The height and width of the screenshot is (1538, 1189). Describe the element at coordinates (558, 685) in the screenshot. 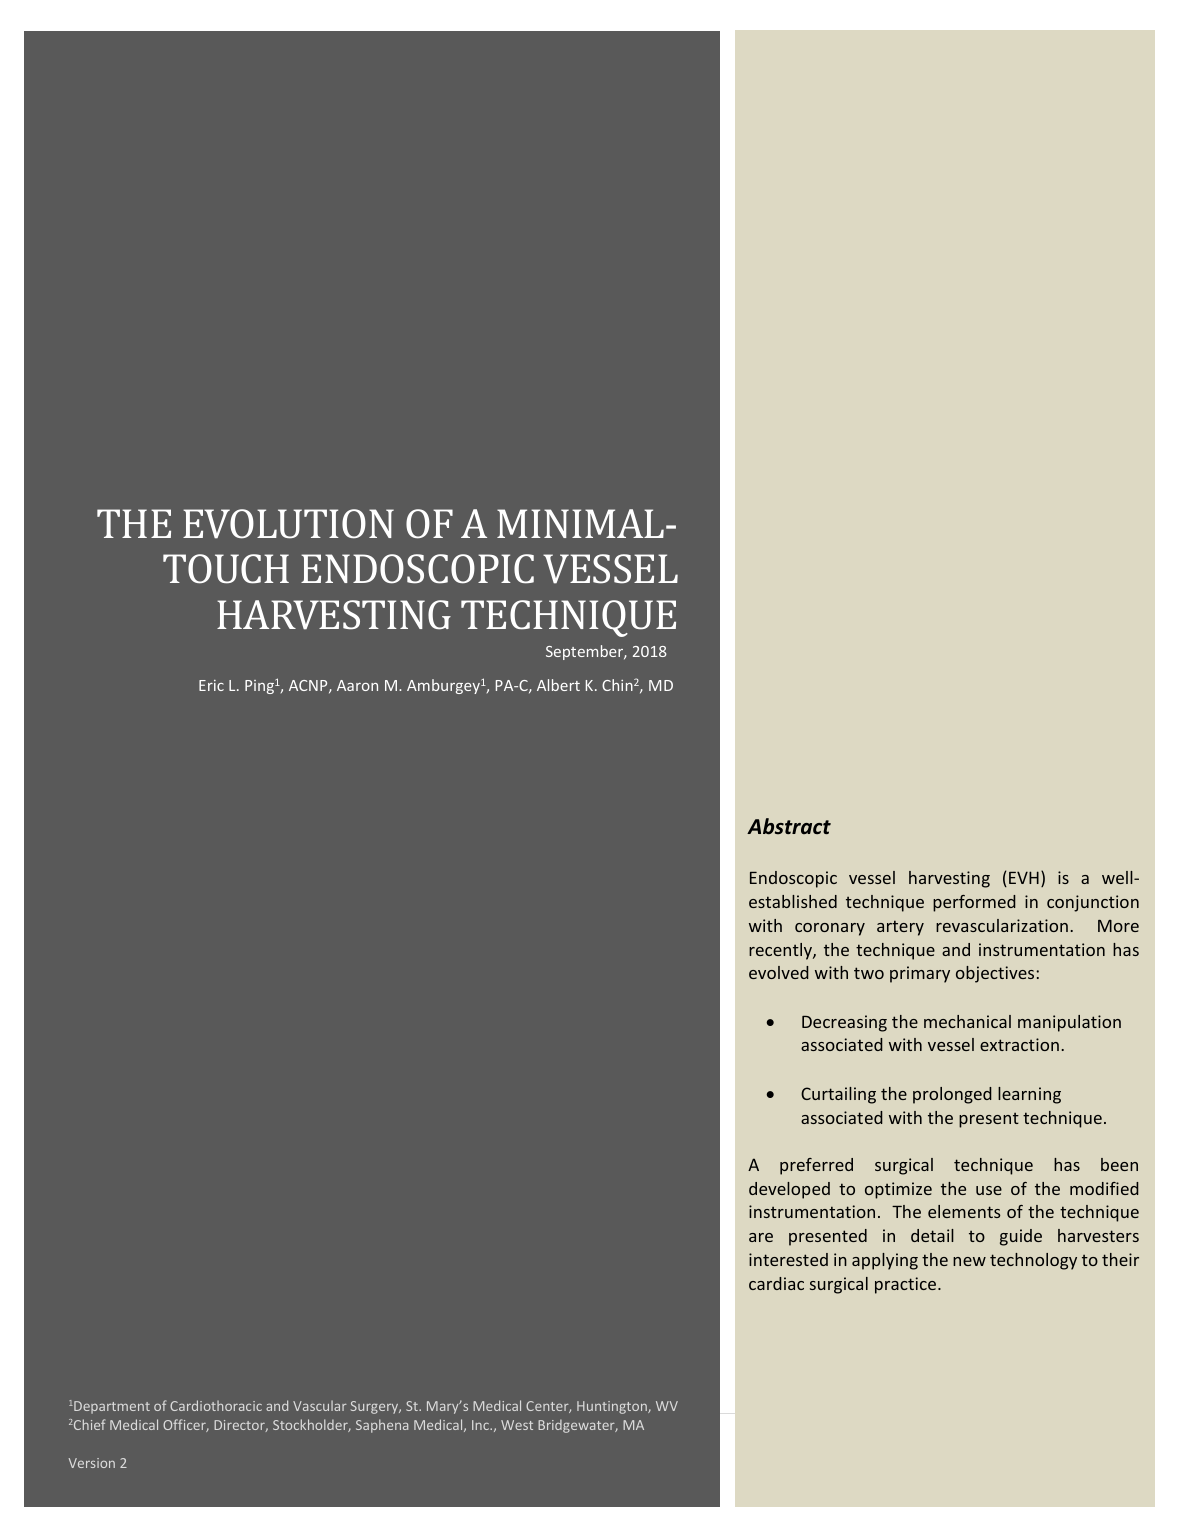

I see `Albert` at that location.
